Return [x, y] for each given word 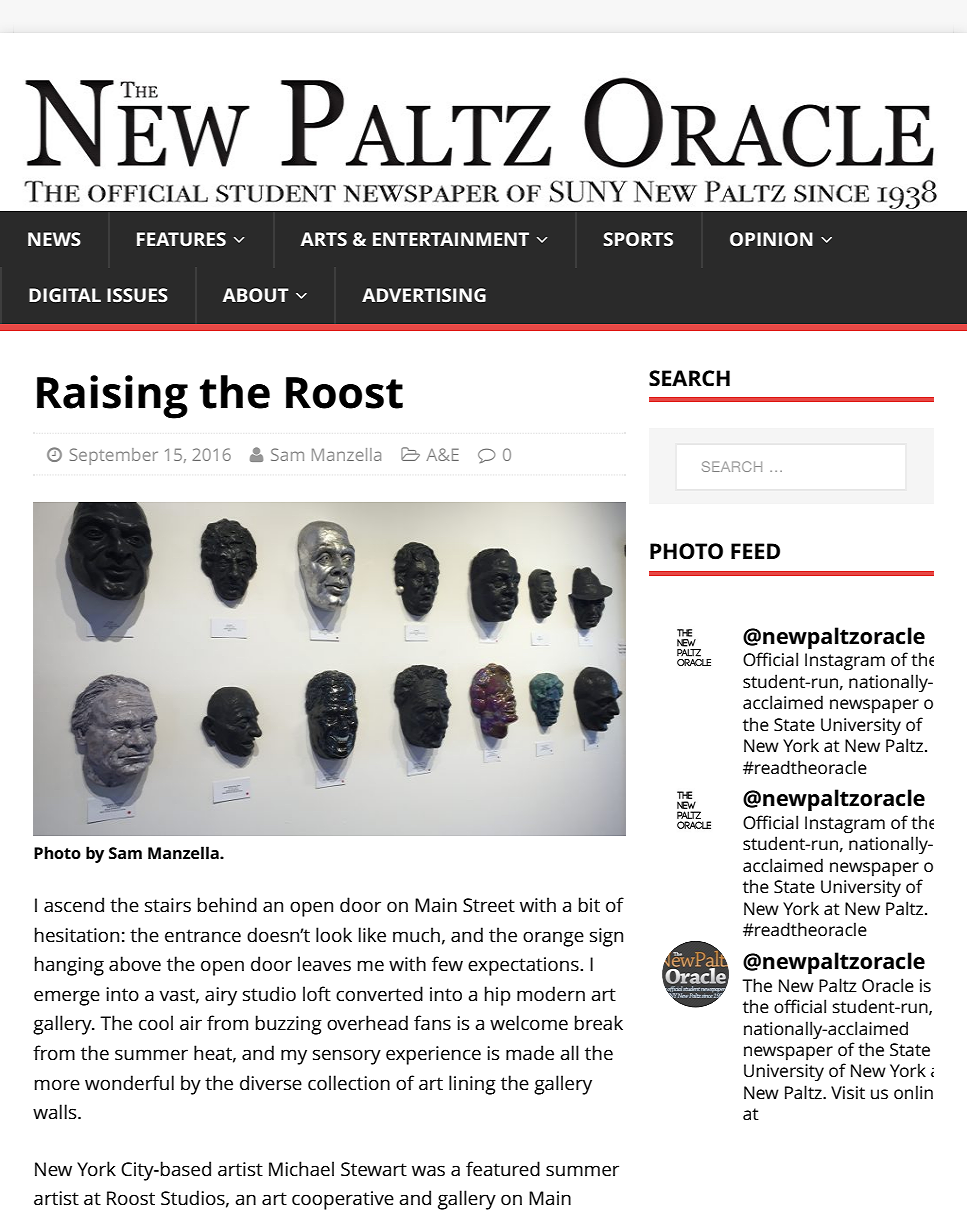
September [114, 456]
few [447, 963]
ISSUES [137, 295]
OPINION [771, 239]
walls [56, 1111]
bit [589, 904]
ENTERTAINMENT [451, 239]
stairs [168, 905]
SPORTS [638, 239]
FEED [755, 551]
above [135, 963]
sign [606, 937]
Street [489, 905]
